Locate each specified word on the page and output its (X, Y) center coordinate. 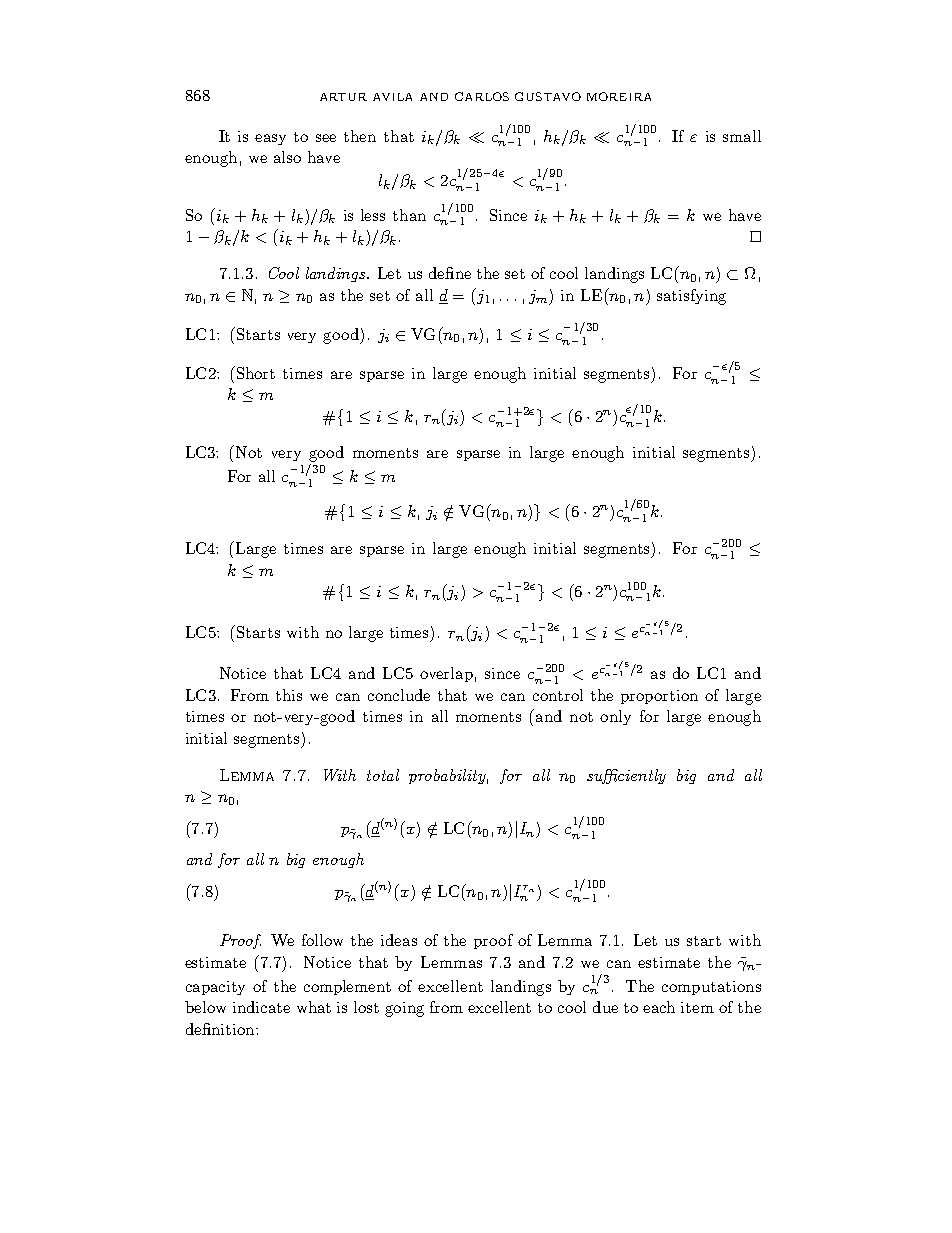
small (742, 136)
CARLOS (482, 96)
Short (254, 372)
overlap (446, 674)
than (409, 215)
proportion (659, 697)
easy (270, 139)
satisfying (691, 297)
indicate (261, 1007)
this (289, 695)
